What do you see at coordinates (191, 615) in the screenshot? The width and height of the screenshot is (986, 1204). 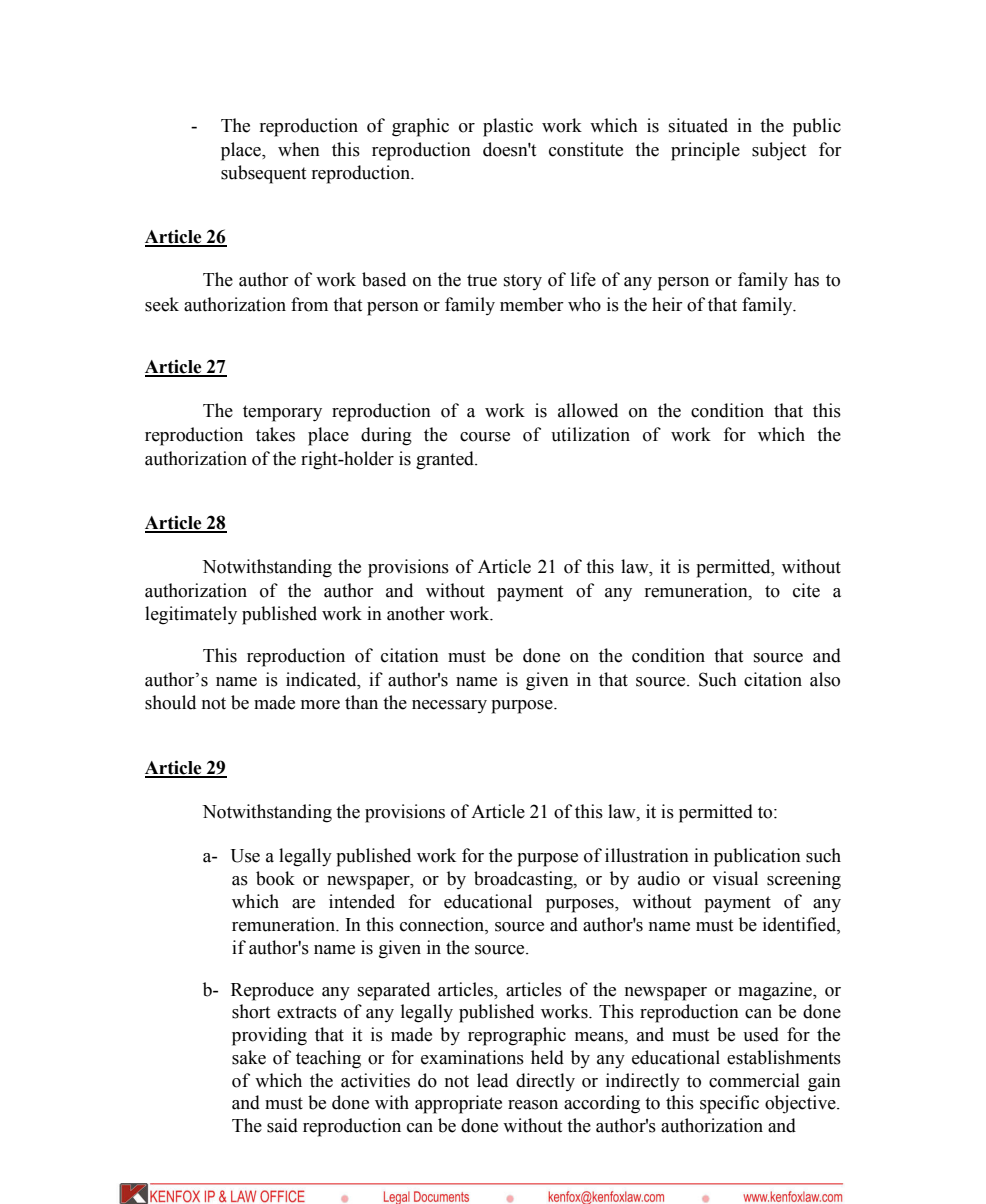 I see `legitimately` at bounding box center [191, 615].
